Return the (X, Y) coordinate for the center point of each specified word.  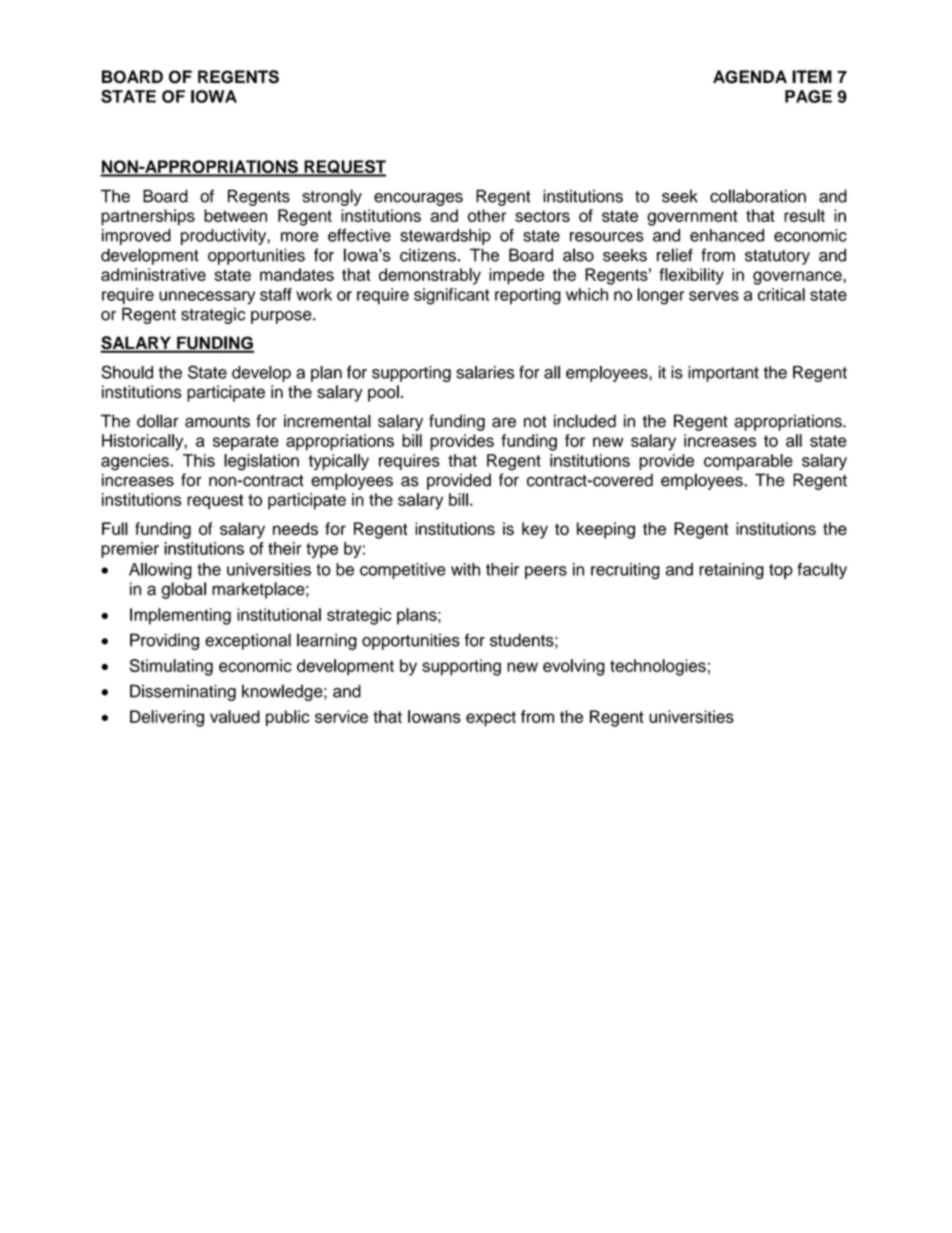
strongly (332, 197)
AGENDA (750, 77)
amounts (217, 422)
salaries (485, 372)
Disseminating (183, 692)
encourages (418, 199)
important (723, 374)
